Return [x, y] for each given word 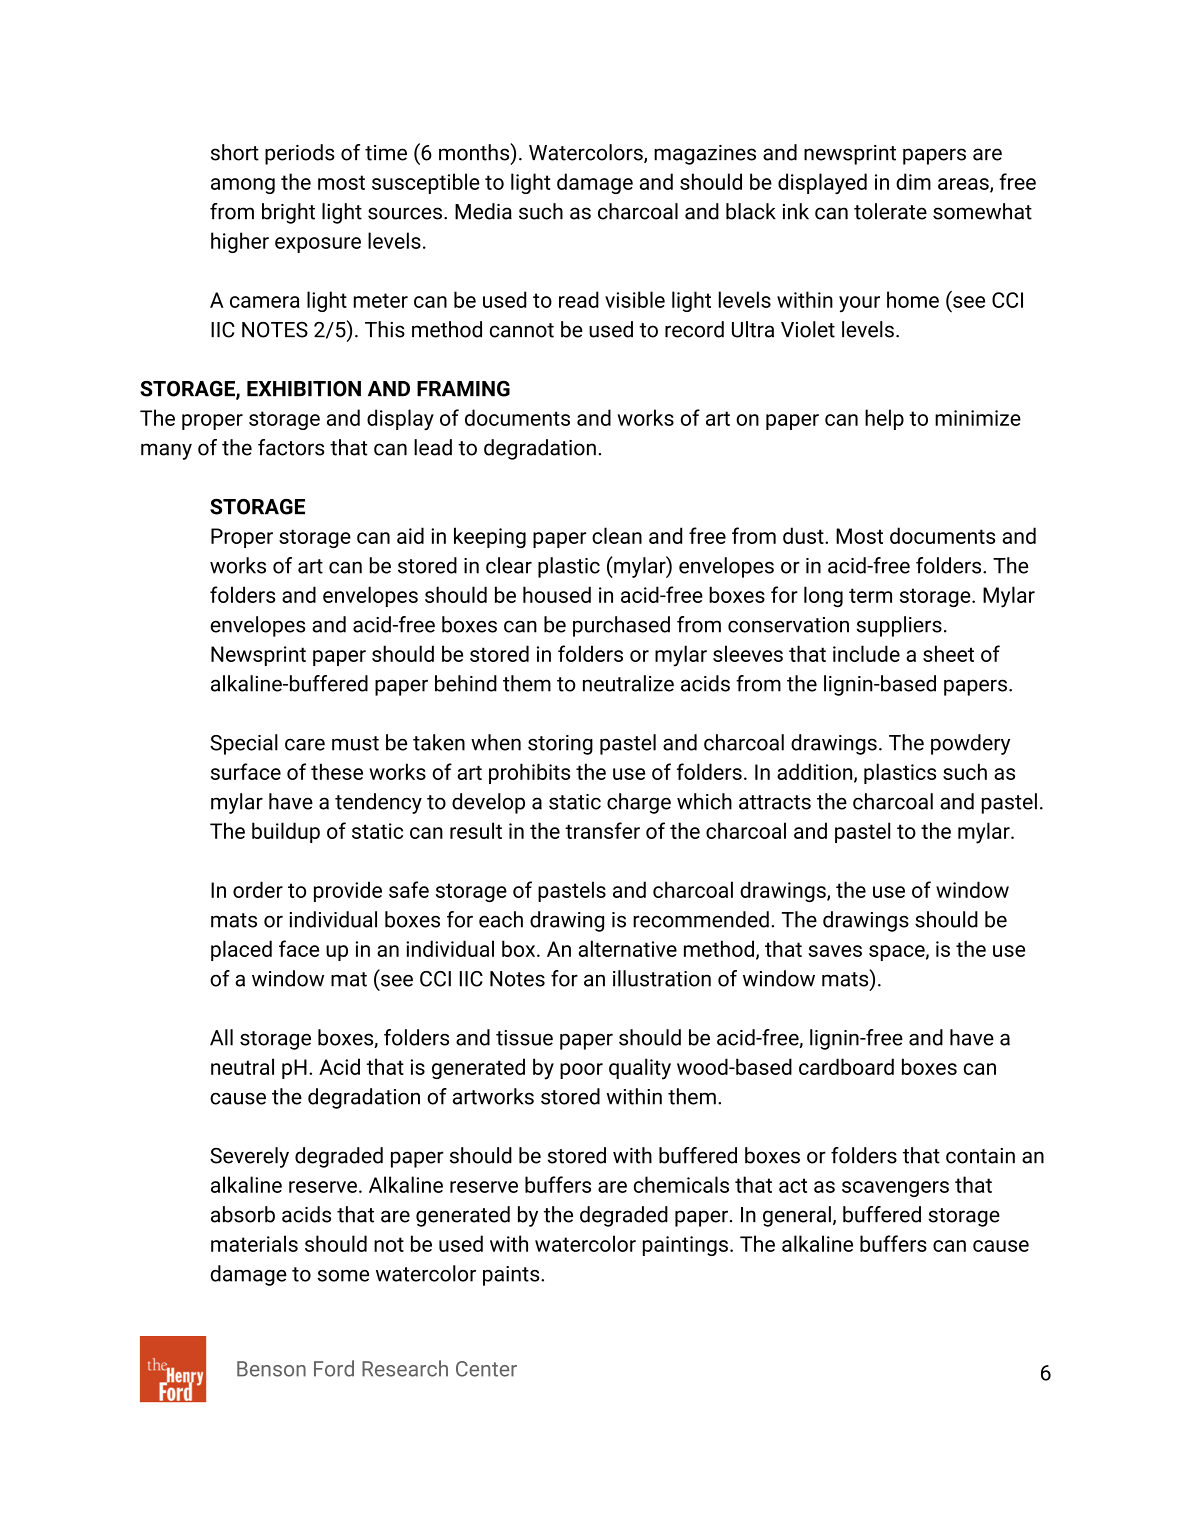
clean [617, 535]
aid [410, 535]
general [797, 1216]
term [870, 595]
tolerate [890, 211]
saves [835, 951]
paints [512, 1276]
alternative [627, 948]
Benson [271, 1369]
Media [483, 211]
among [243, 186]
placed [241, 950]
